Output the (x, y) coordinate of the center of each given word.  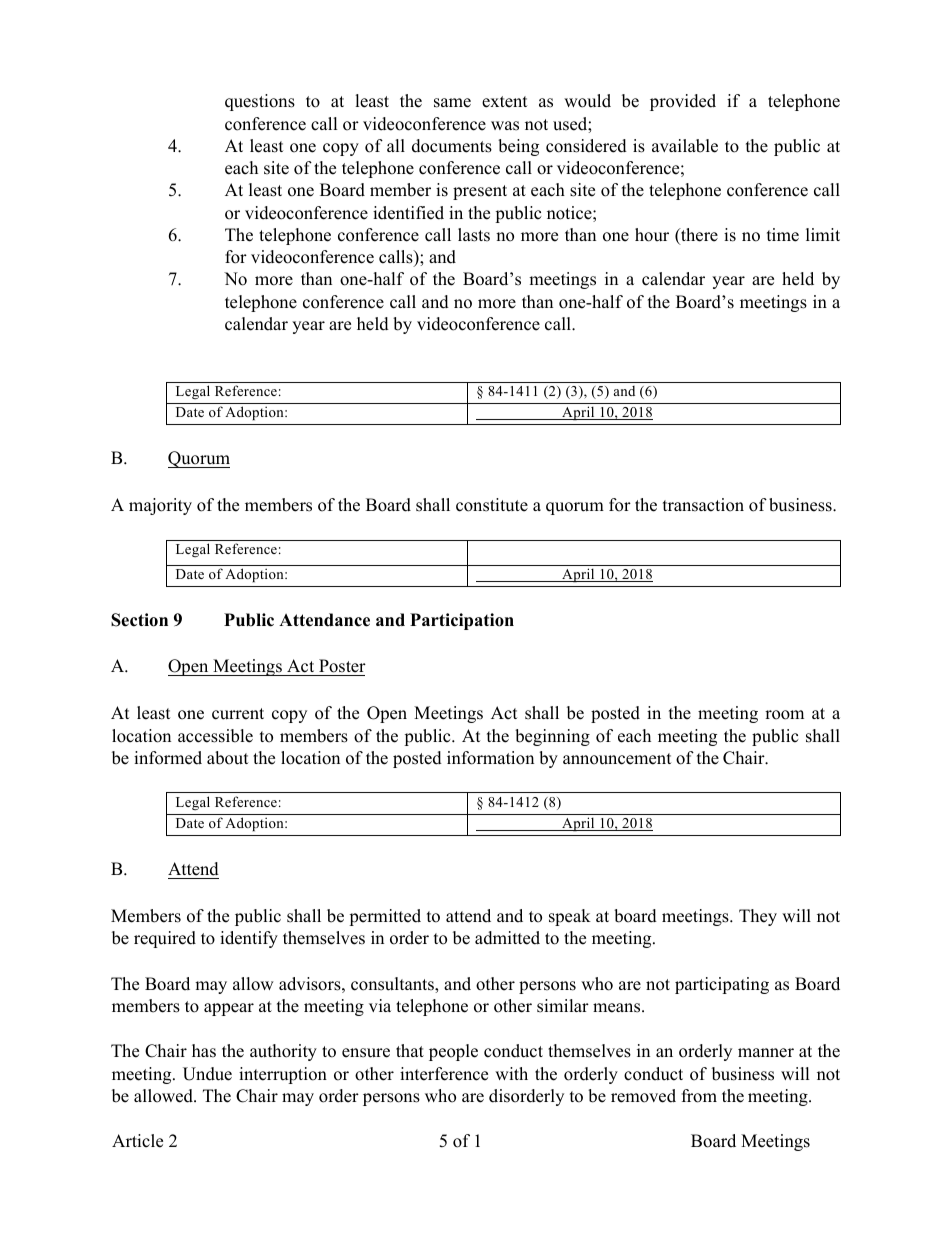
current (238, 714)
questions (260, 102)
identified (408, 213)
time (783, 235)
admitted (507, 938)
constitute (492, 505)
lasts (474, 235)
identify (249, 939)
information (490, 758)
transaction (703, 505)
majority (160, 506)
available (685, 146)
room (784, 715)
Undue (207, 1074)
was (505, 126)
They (758, 917)
